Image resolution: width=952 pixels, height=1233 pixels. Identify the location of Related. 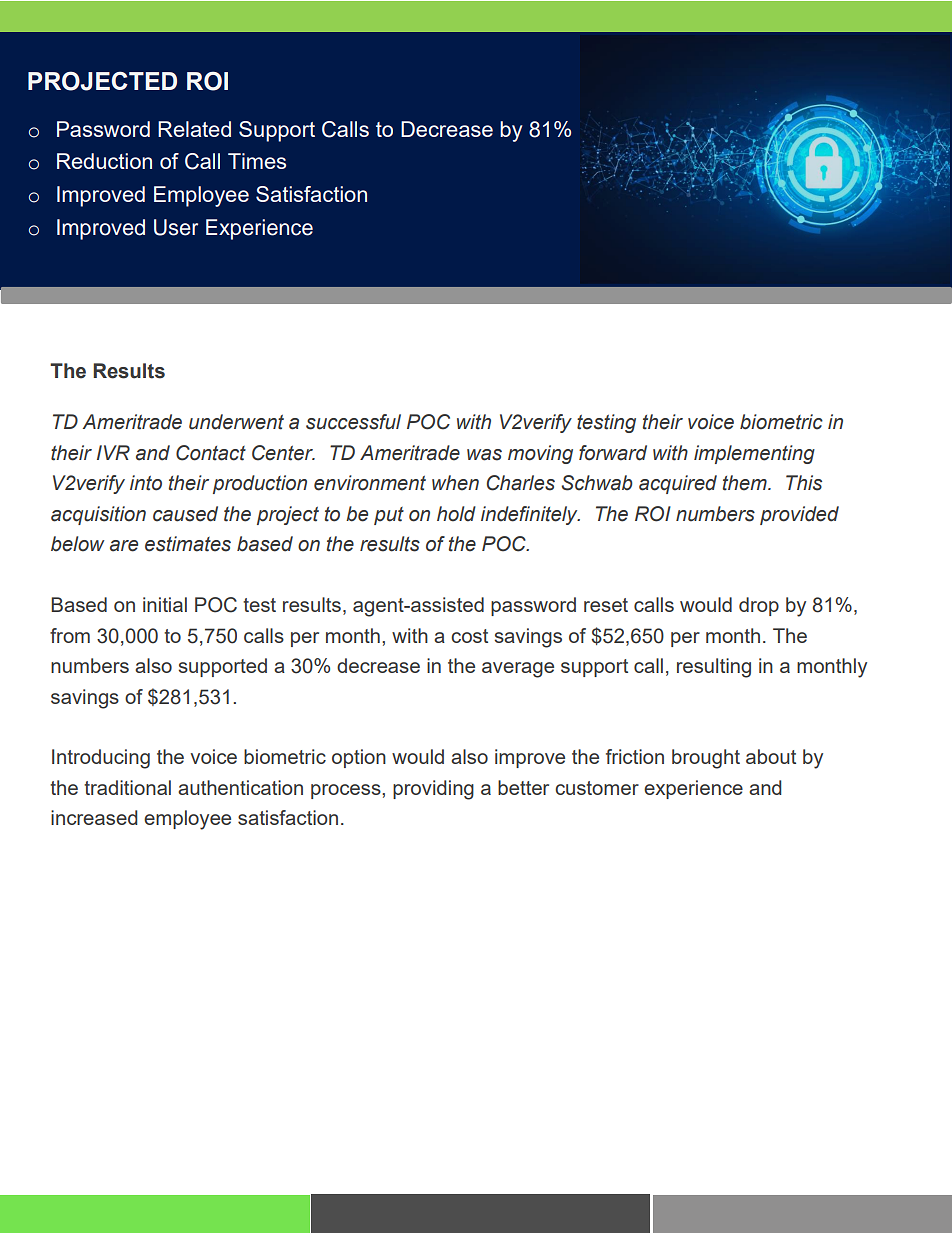
(194, 129).
